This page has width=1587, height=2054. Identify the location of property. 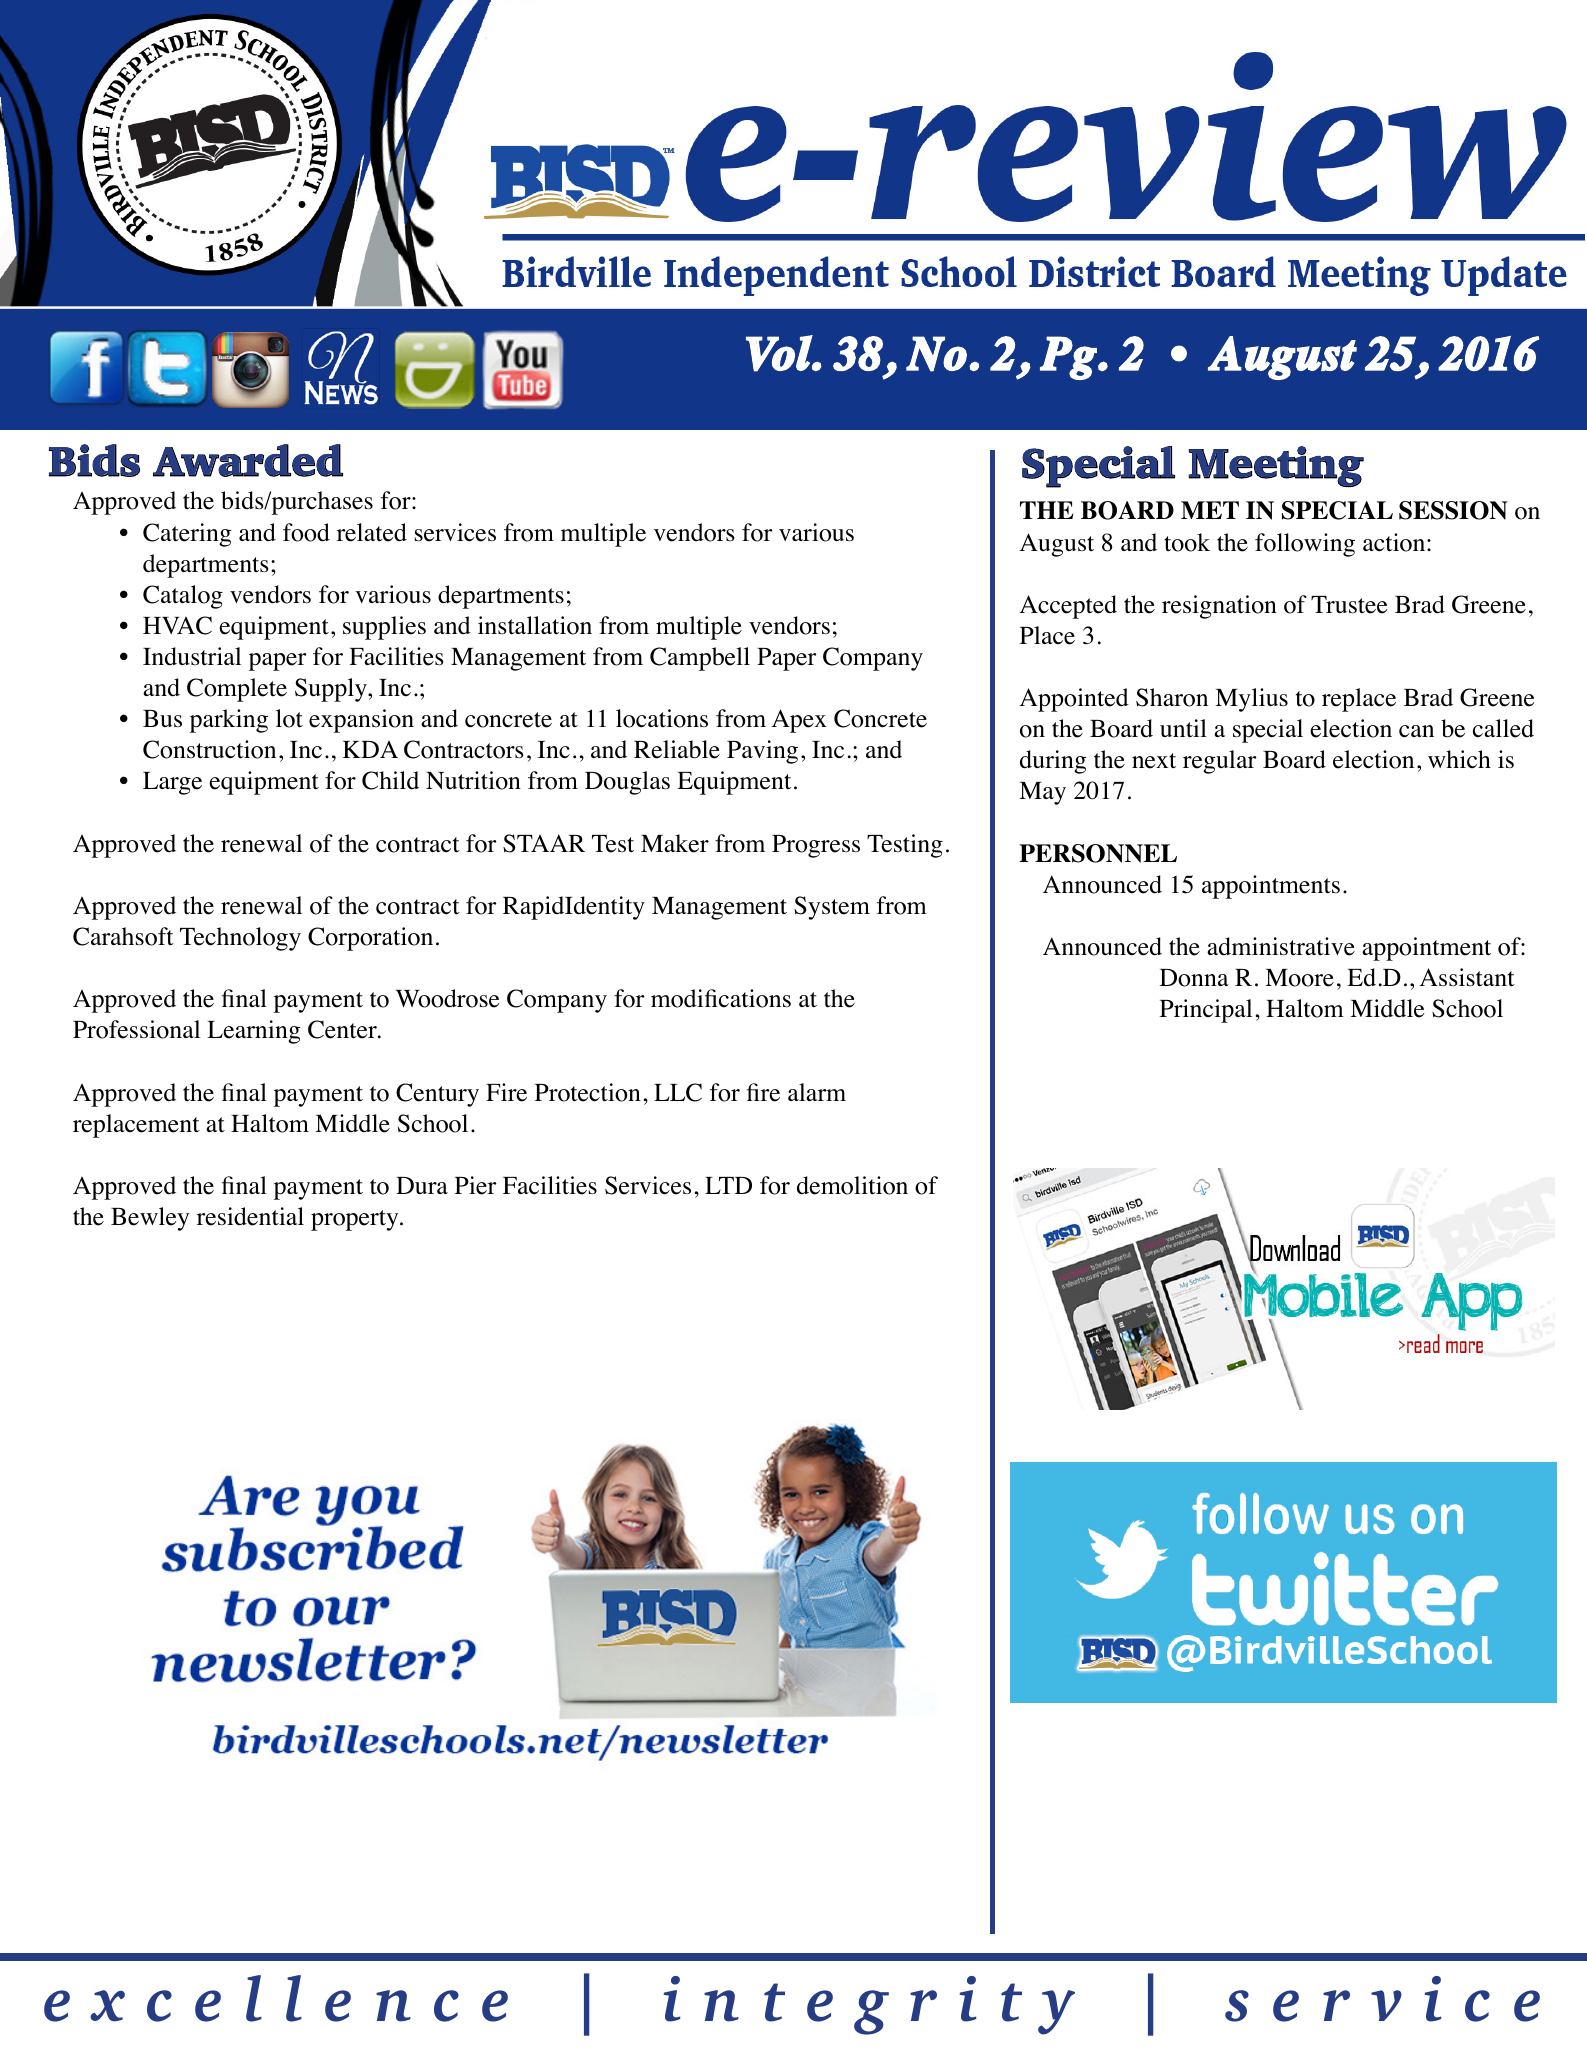
(356, 1220).
